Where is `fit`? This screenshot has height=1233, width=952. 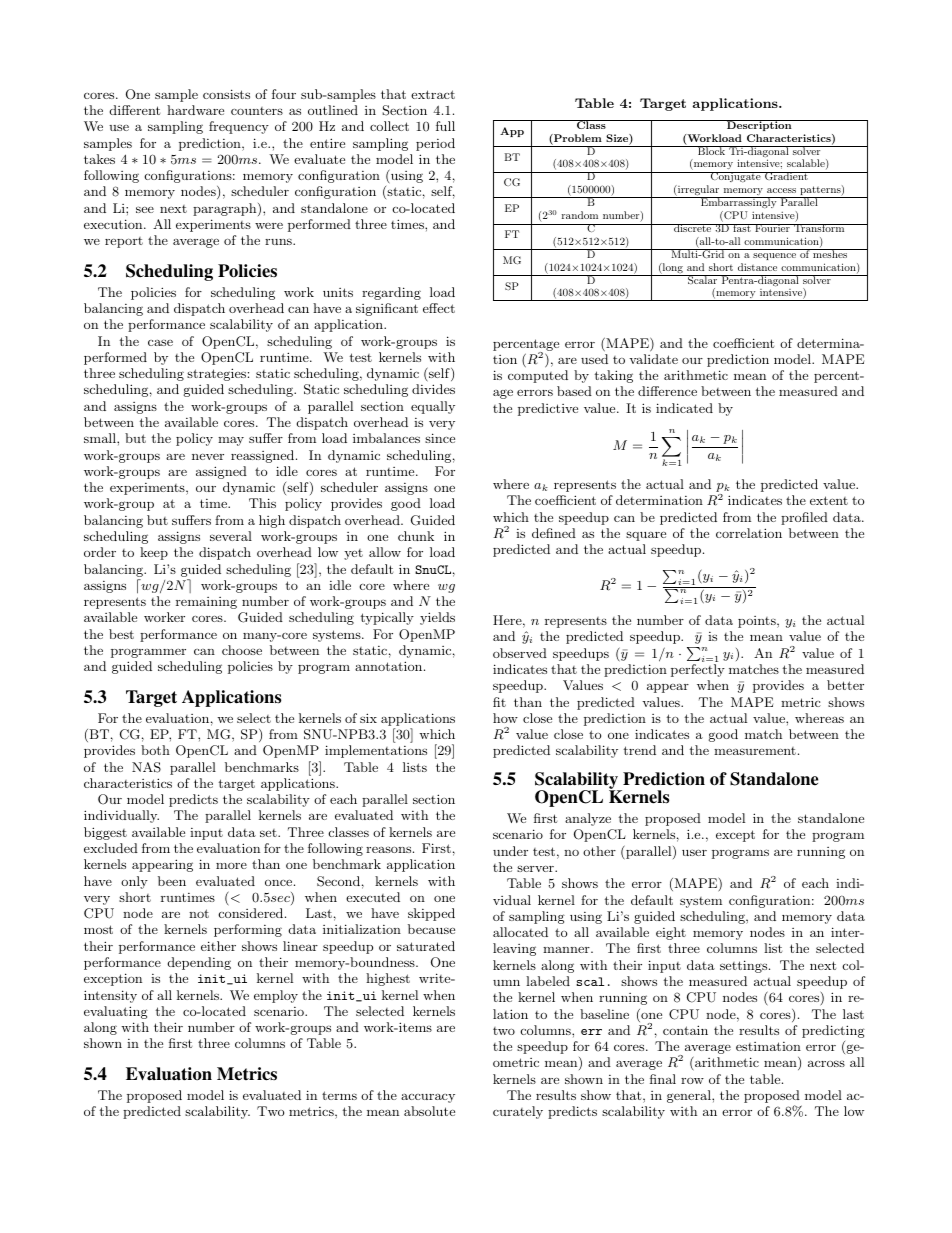 fit is located at coordinates (499, 702).
